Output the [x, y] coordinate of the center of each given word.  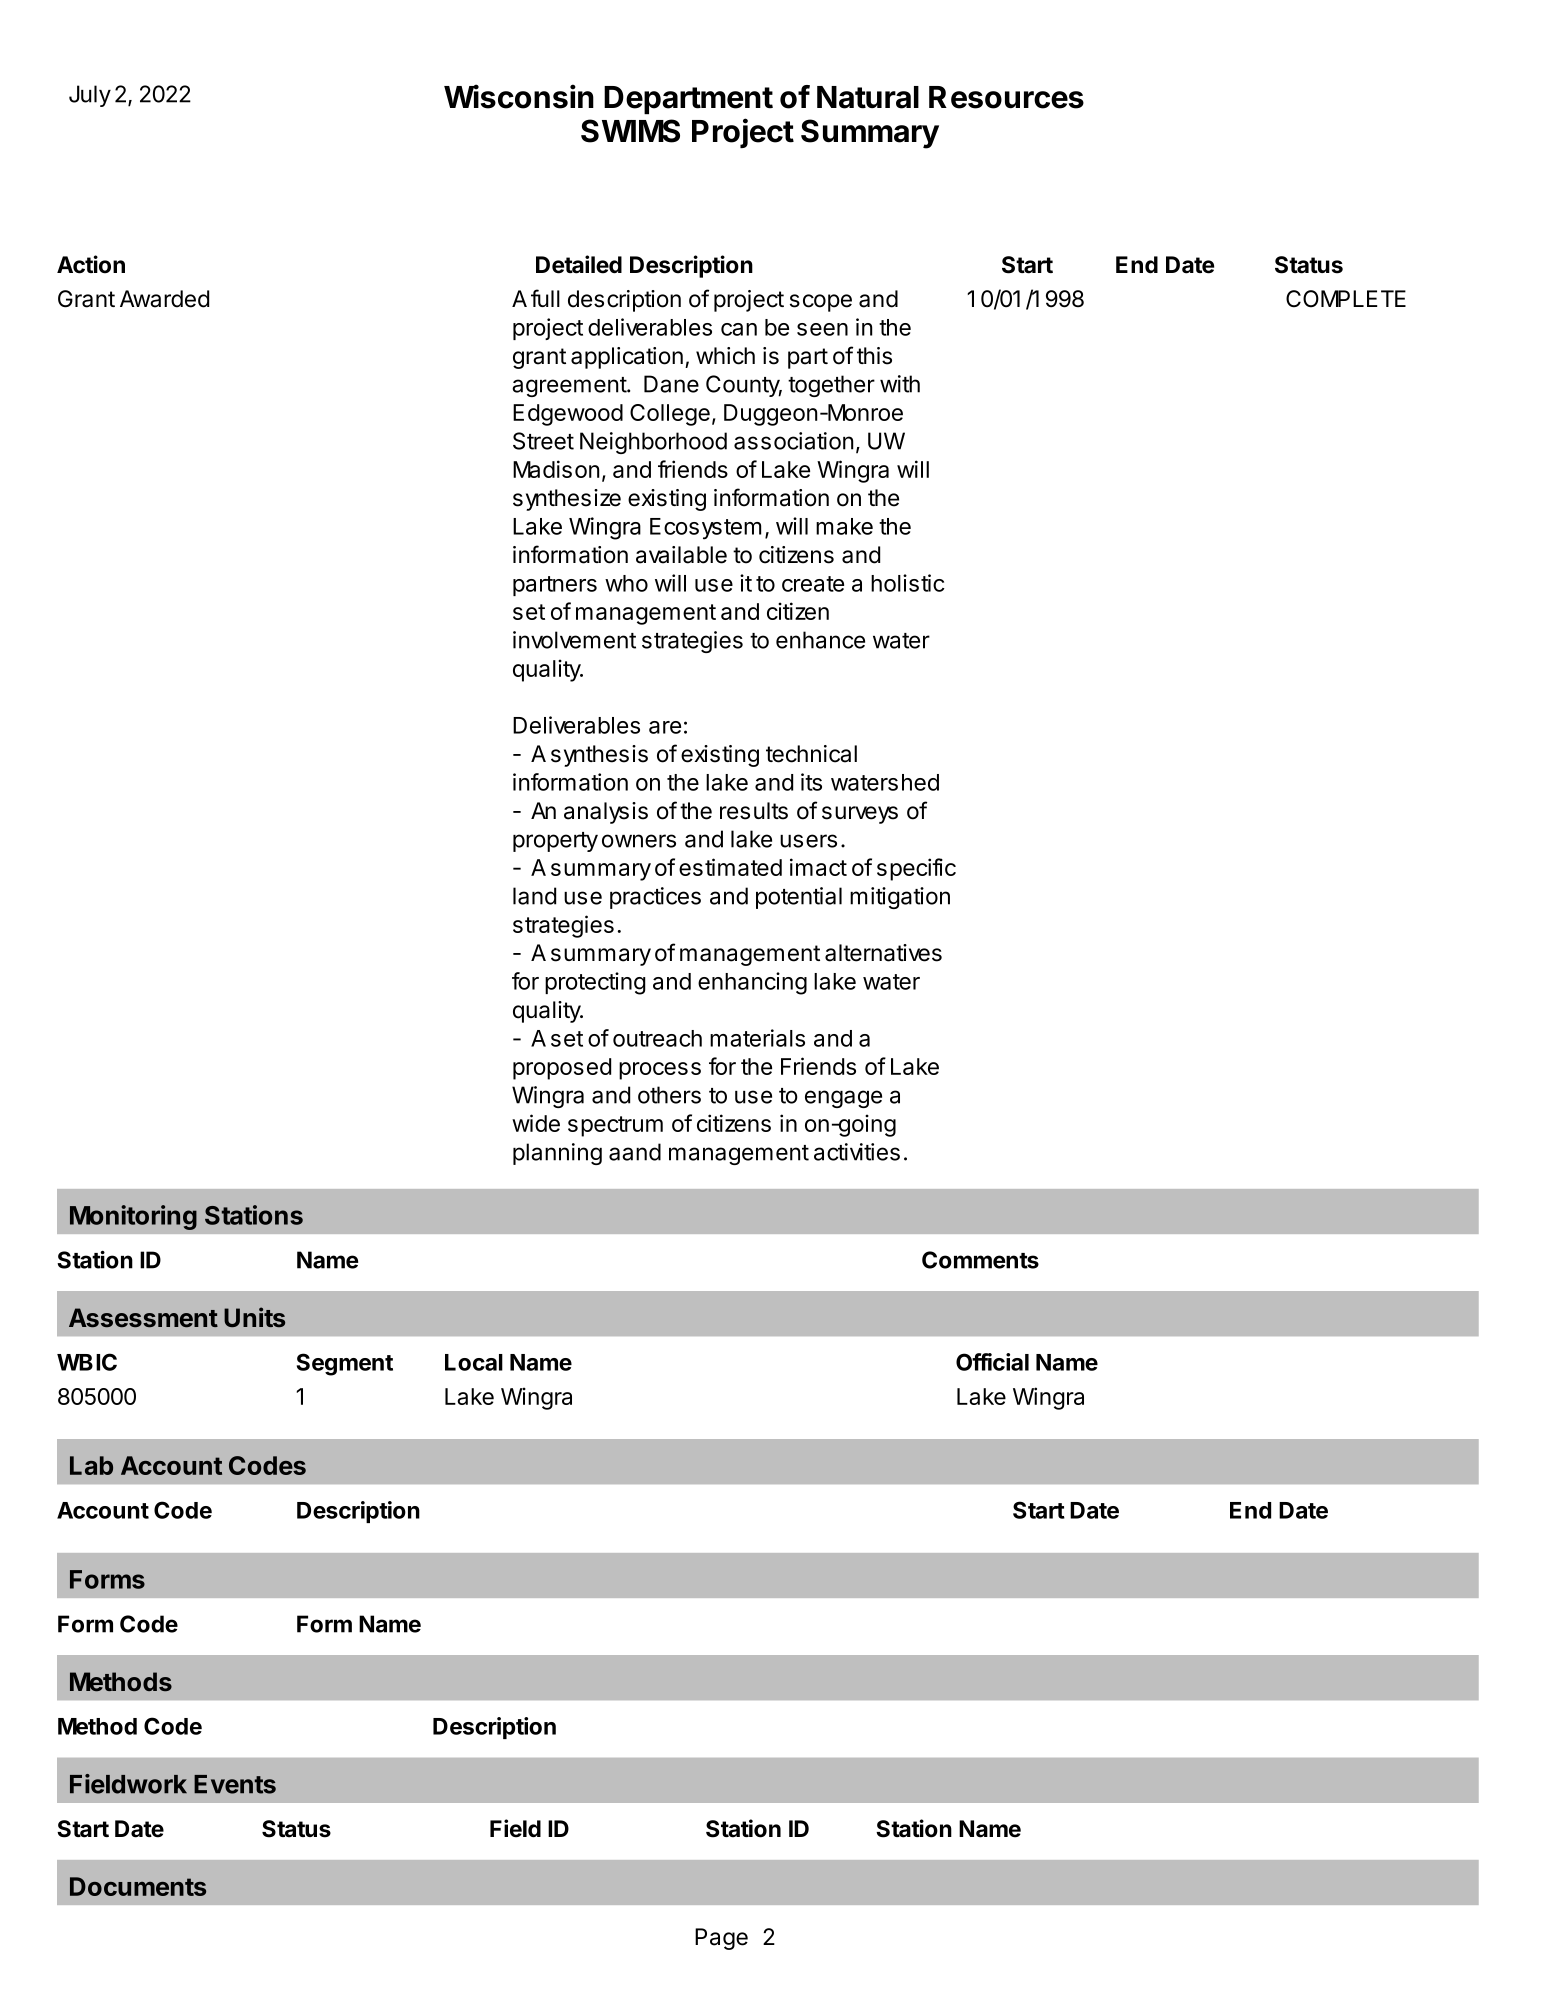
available [681, 555]
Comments [980, 1260]
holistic [908, 583]
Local [474, 1362]
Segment [345, 1364]
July [90, 96]
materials [757, 1038]
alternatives [883, 953]
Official [992, 1362]
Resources [1006, 97]
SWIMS [630, 131]
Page [721, 1939]
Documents [138, 1886]
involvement [574, 640]
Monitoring [133, 1217]
